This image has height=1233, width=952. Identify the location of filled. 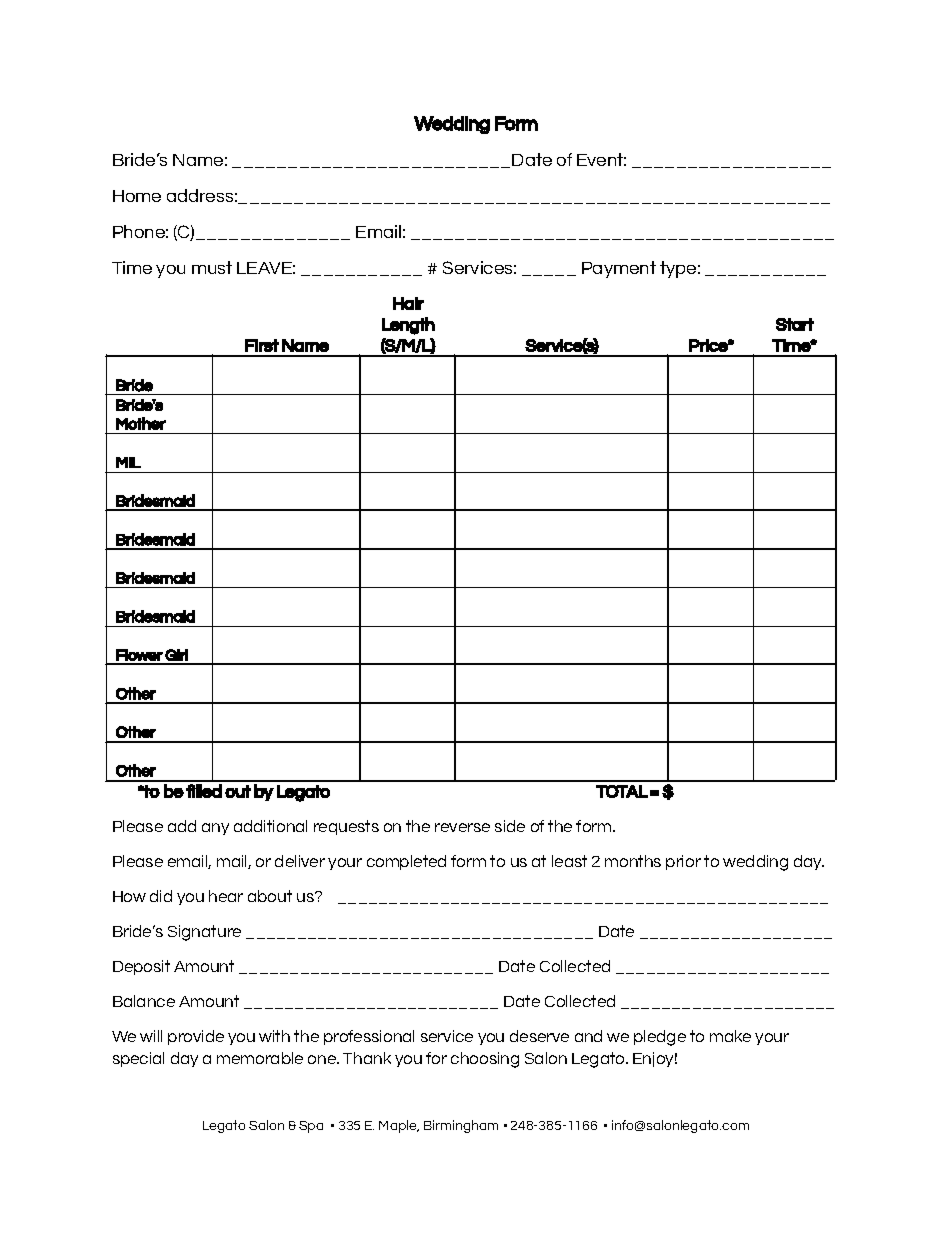
(204, 791).
